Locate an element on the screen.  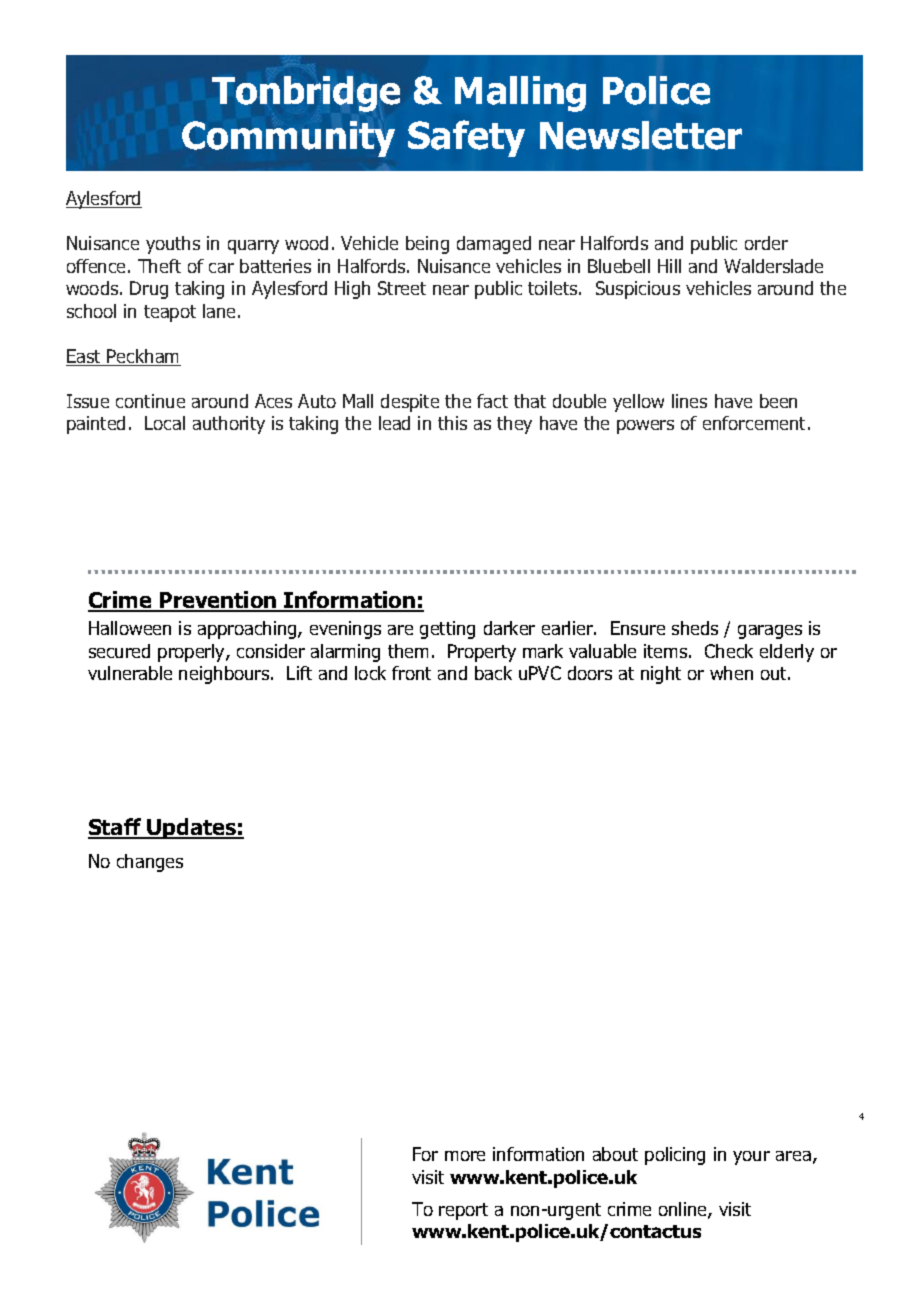
more is located at coordinates (465, 1156).
